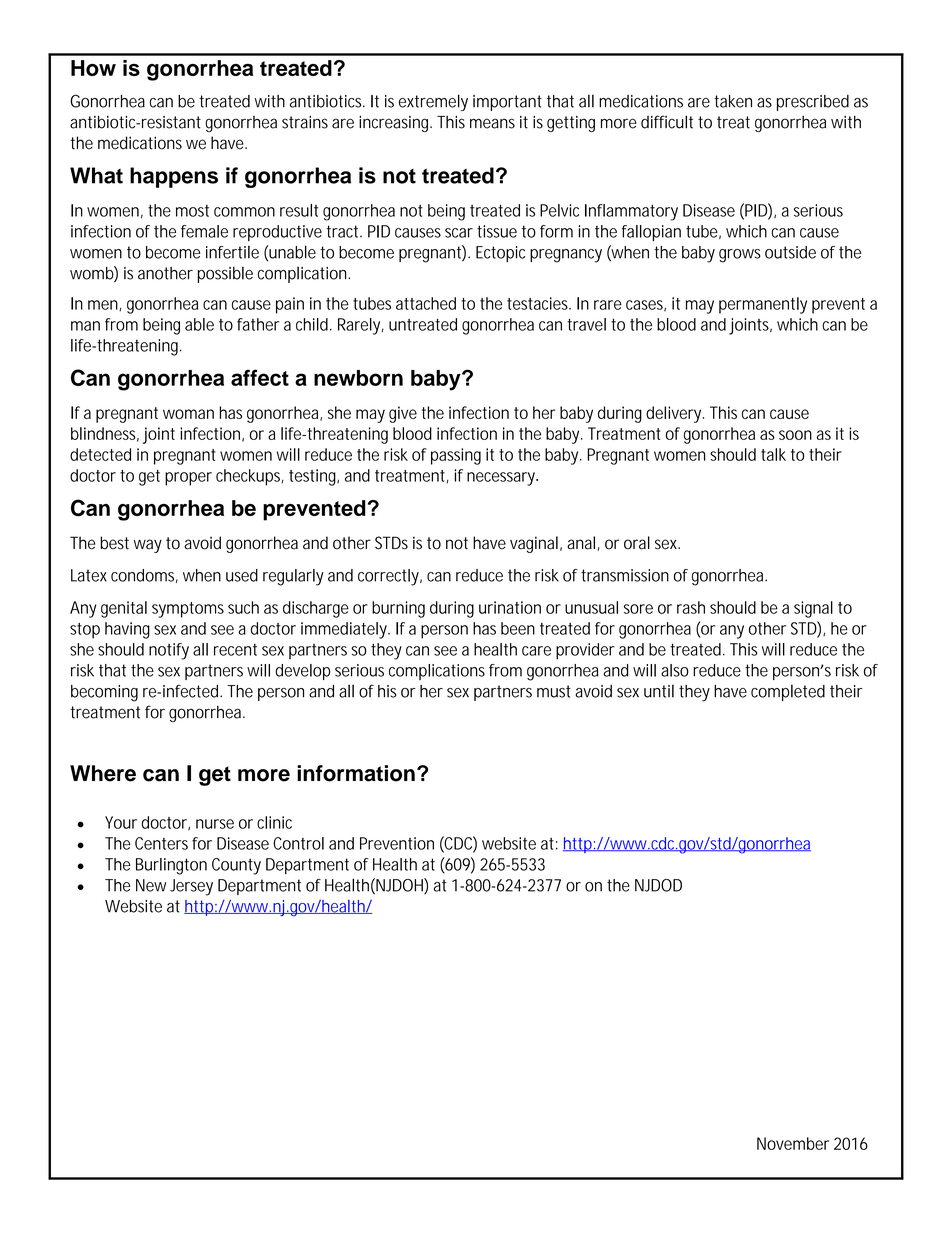 The width and height of the page is (952, 1233). I want to click on November, so click(793, 1143).
